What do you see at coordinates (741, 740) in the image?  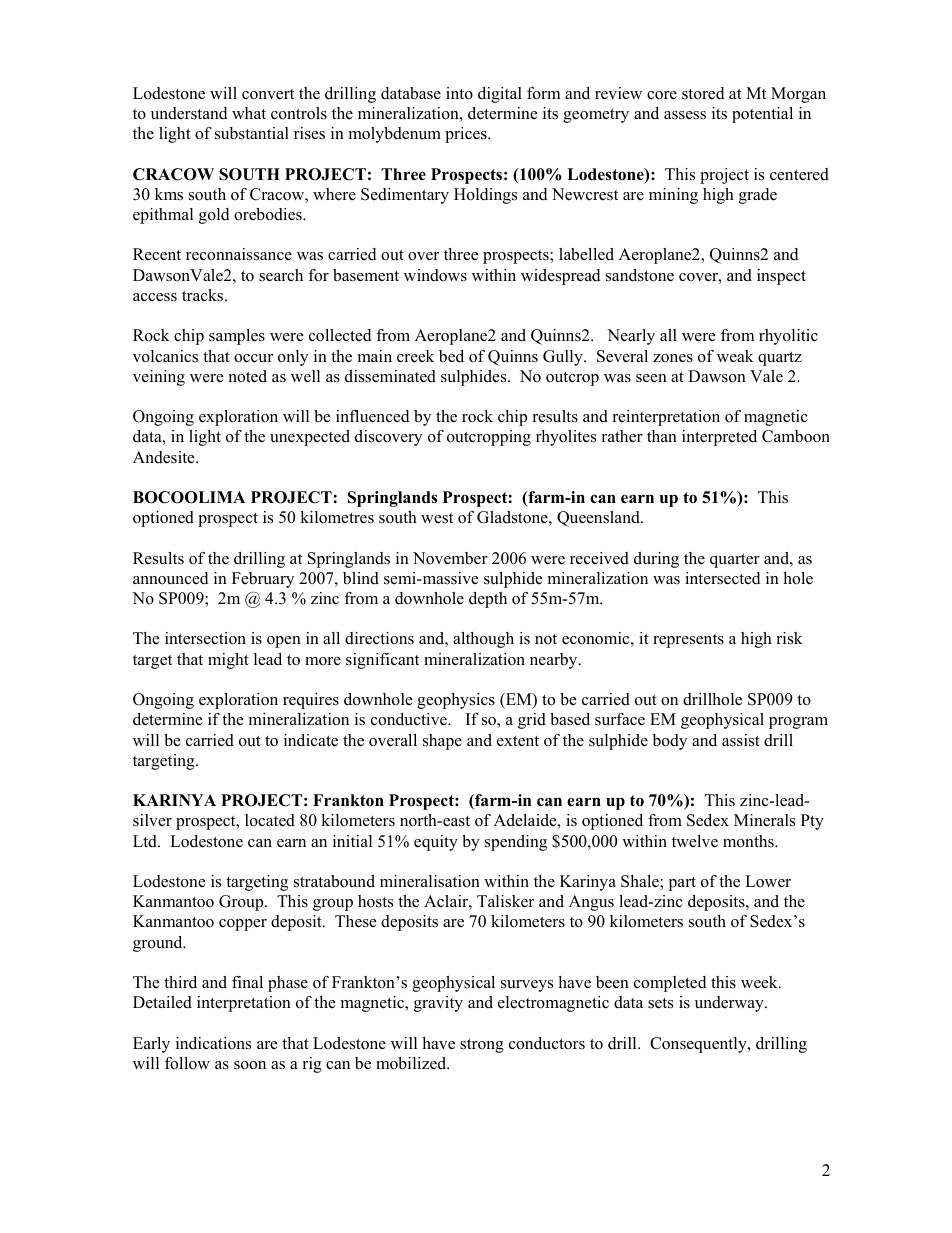 I see `assist` at bounding box center [741, 740].
